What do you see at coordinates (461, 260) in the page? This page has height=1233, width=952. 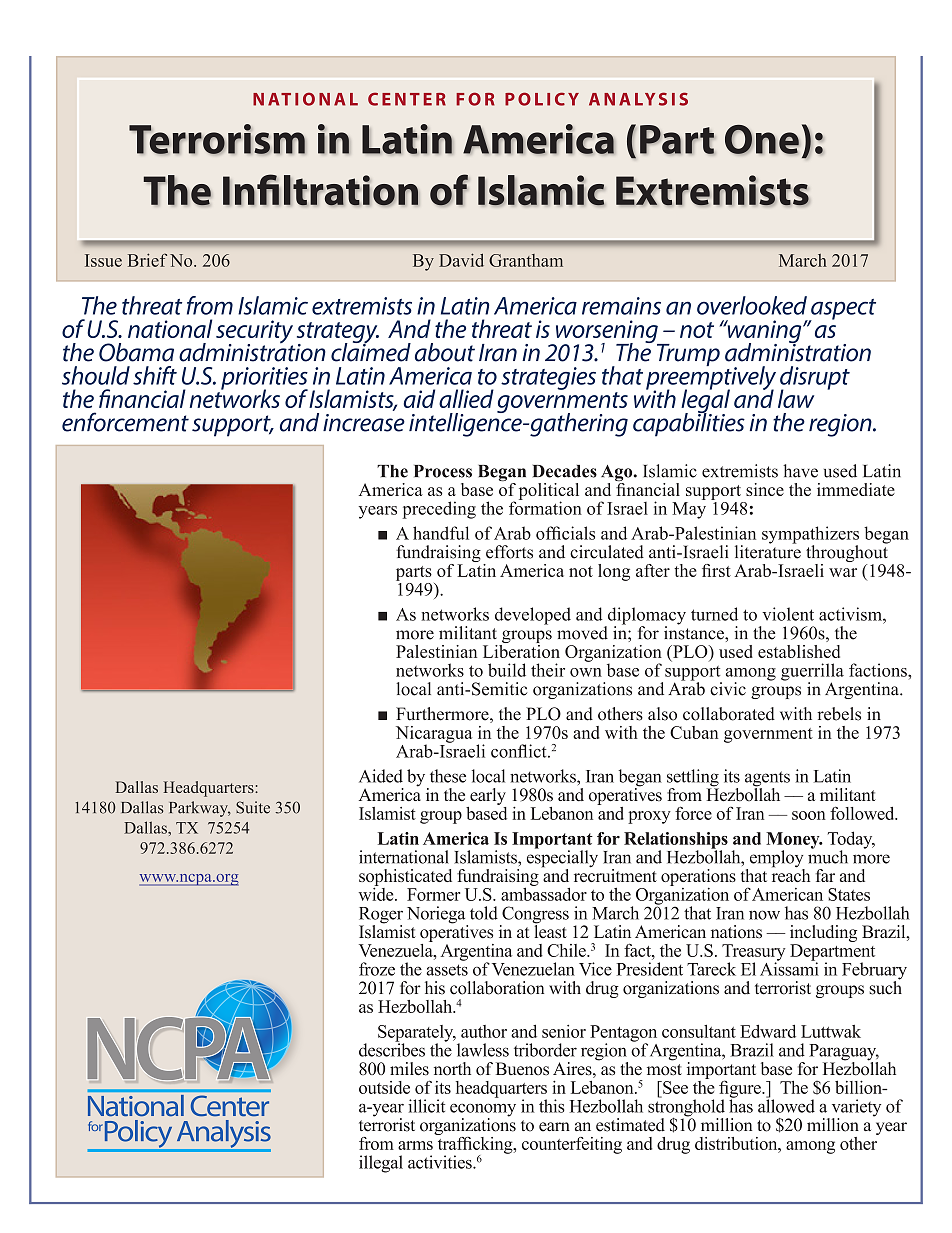 I see `David` at bounding box center [461, 260].
